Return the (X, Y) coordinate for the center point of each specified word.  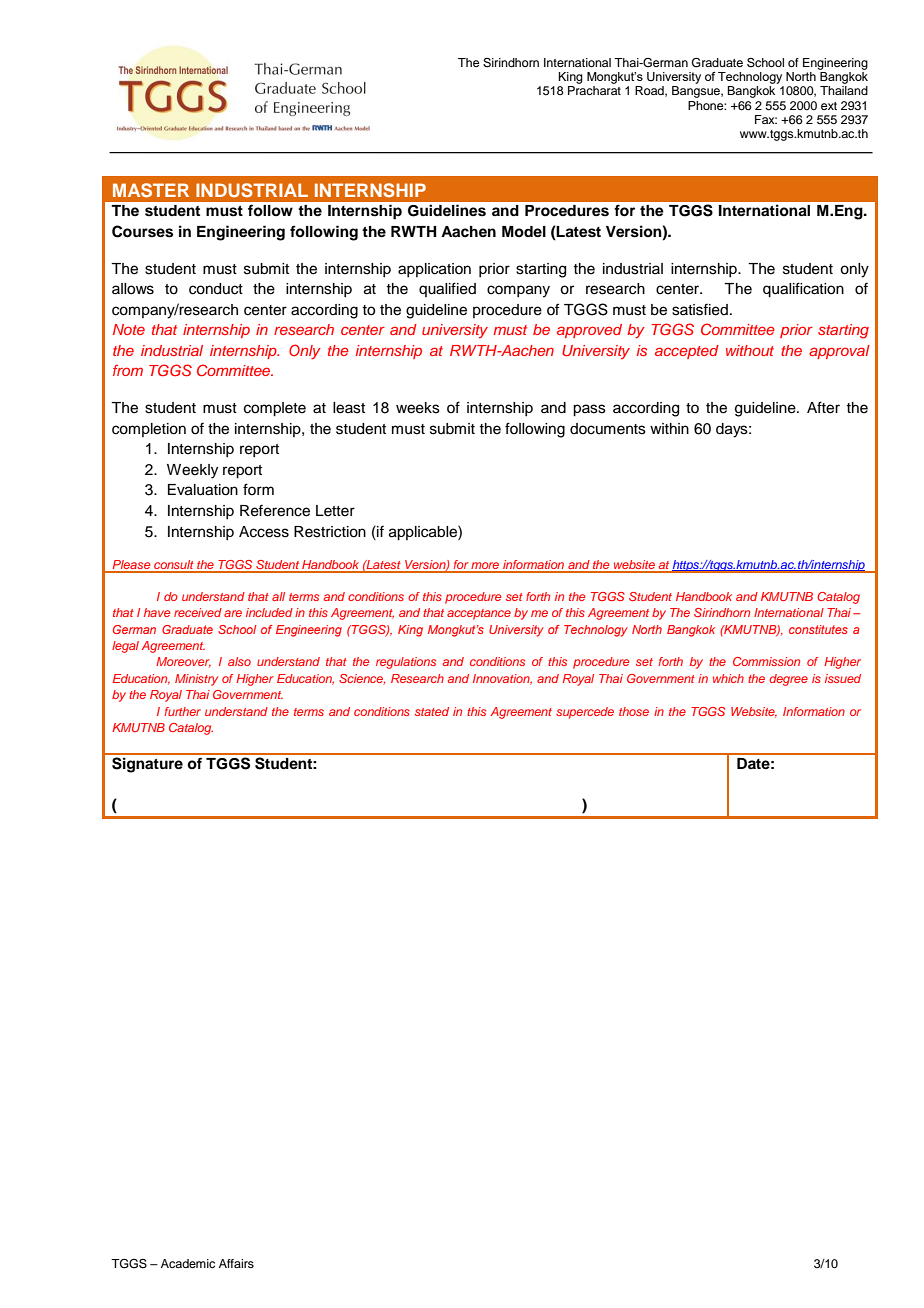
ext (829, 106)
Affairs (236, 1263)
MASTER (151, 190)
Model (524, 231)
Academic (188, 1263)
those (634, 711)
